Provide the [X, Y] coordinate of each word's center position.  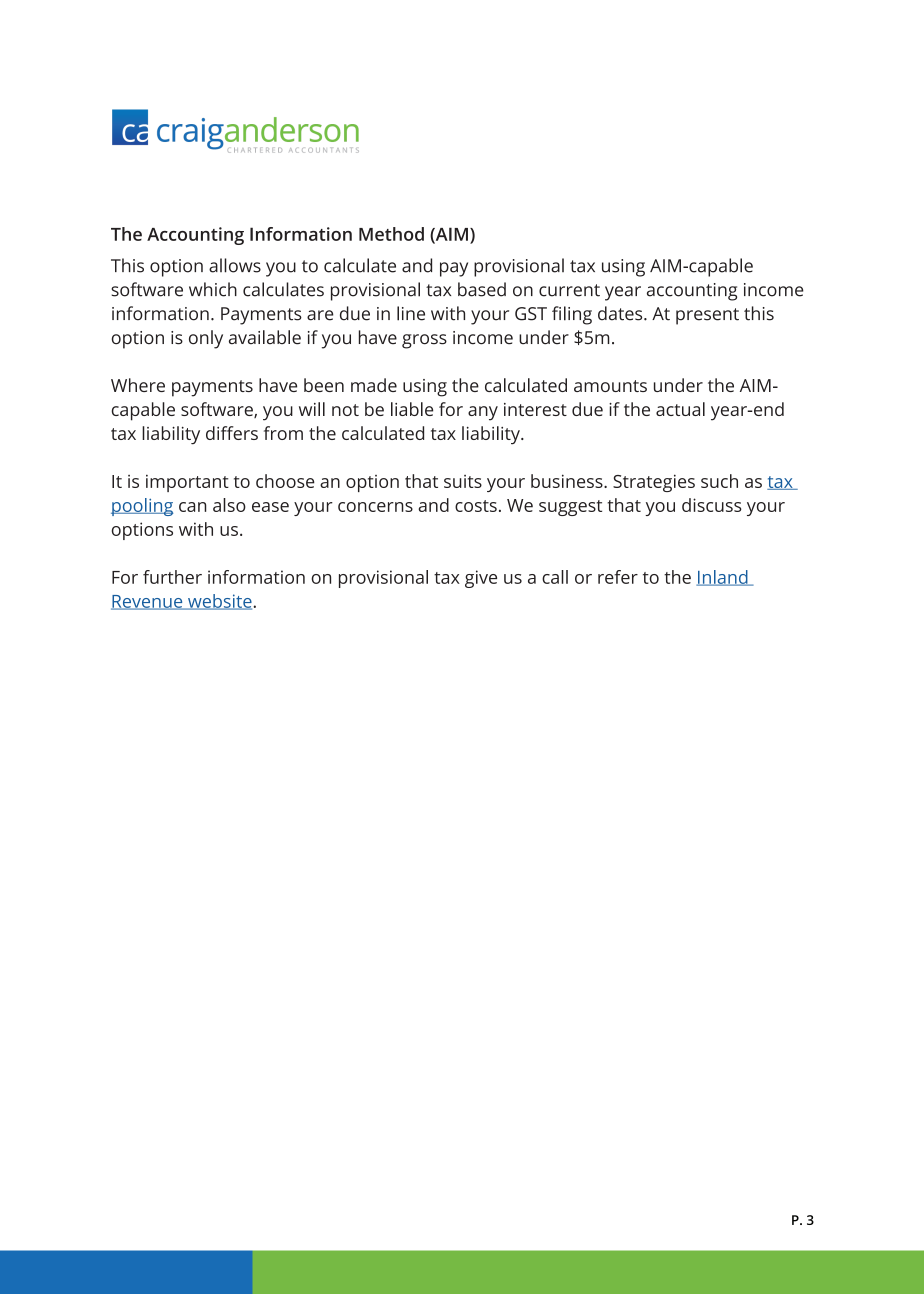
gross [424, 341]
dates [621, 313]
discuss [712, 505]
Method [391, 234]
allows [235, 265]
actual [680, 409]
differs [232, 433]
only [206, 339]
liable [412, 409]
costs [476, 506]
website [219, 602]
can [192, 507]
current [569, 290]
